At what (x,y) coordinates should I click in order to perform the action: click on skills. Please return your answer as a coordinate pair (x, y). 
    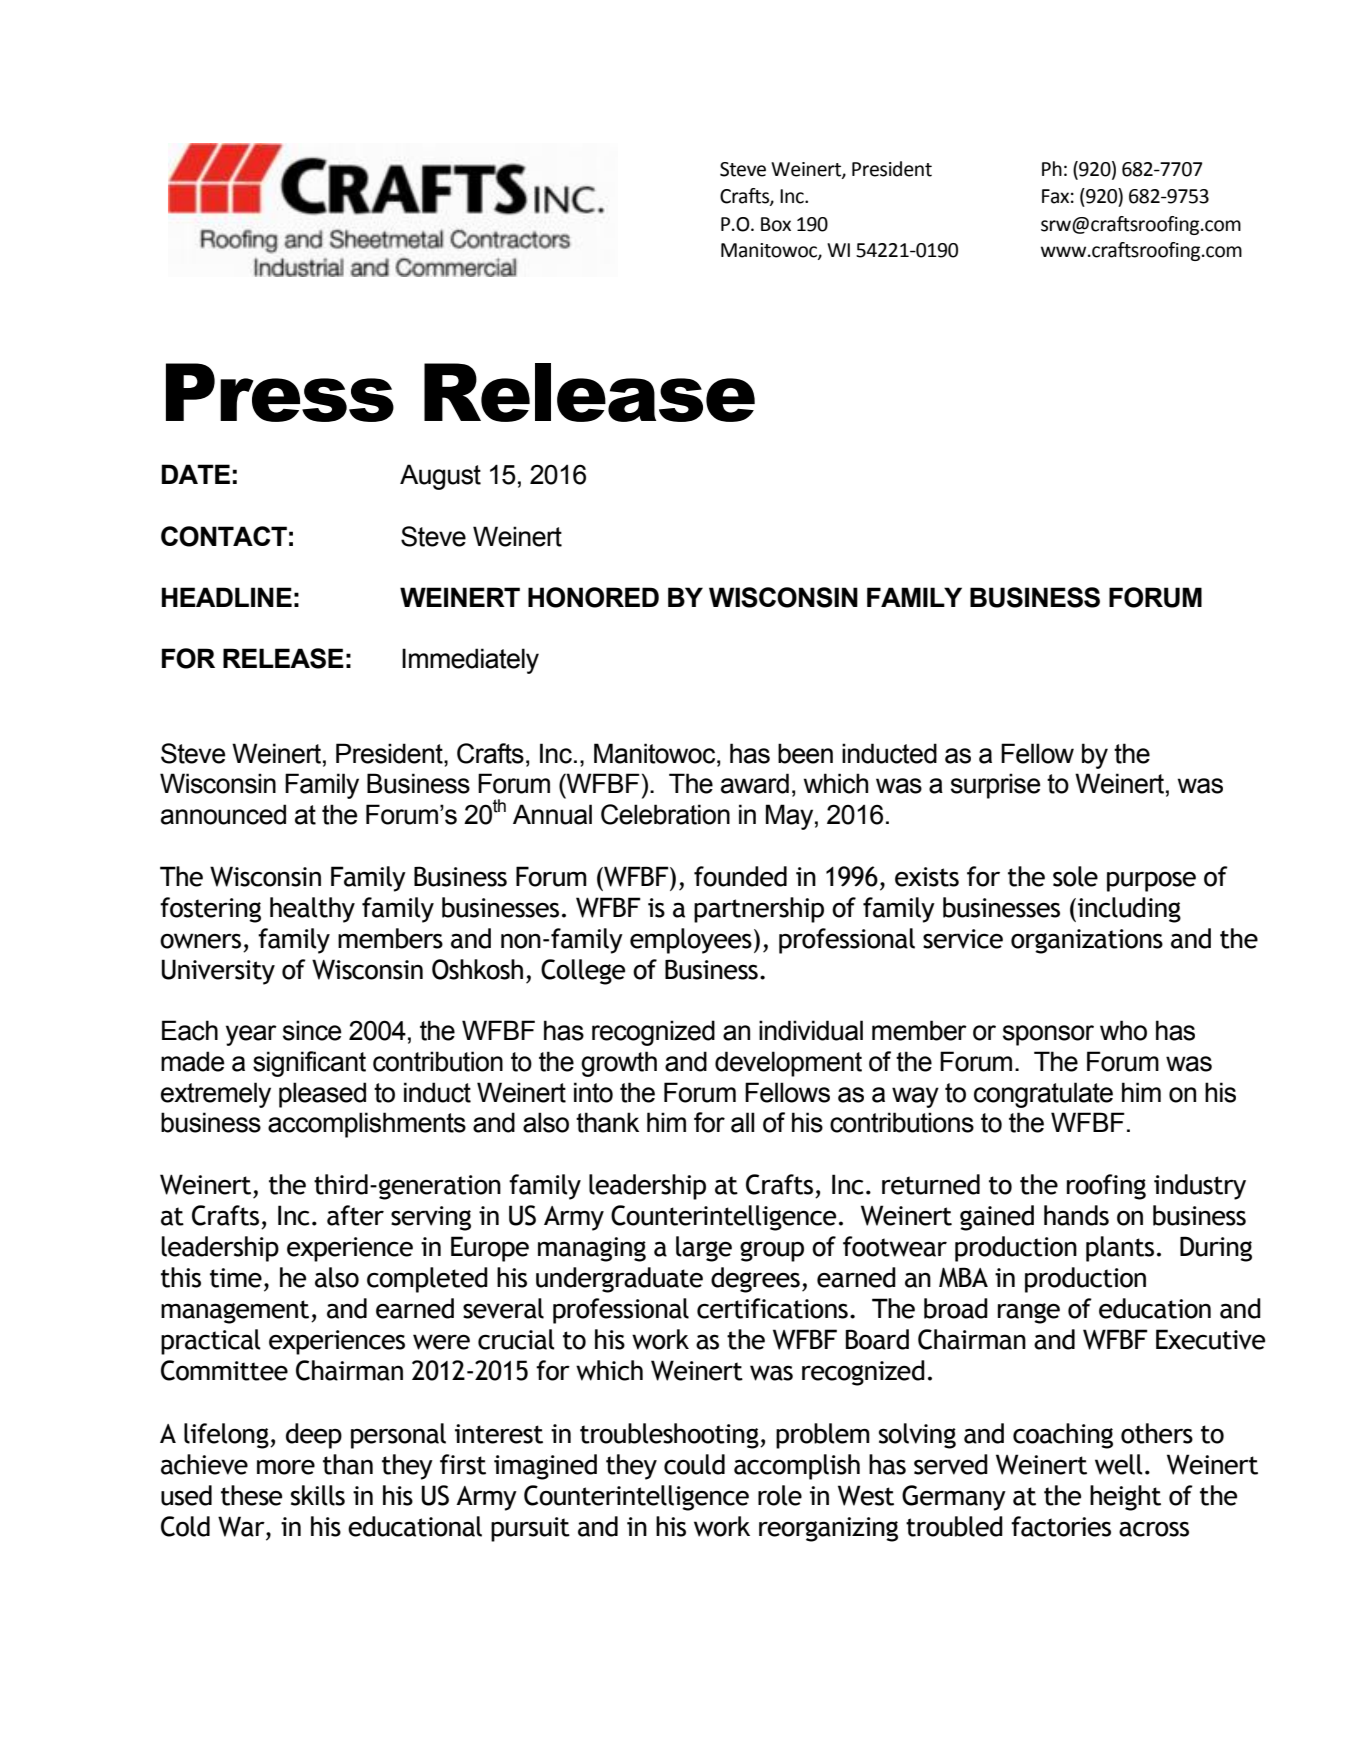
    Looking at the image, I should click on (318, 1495).
